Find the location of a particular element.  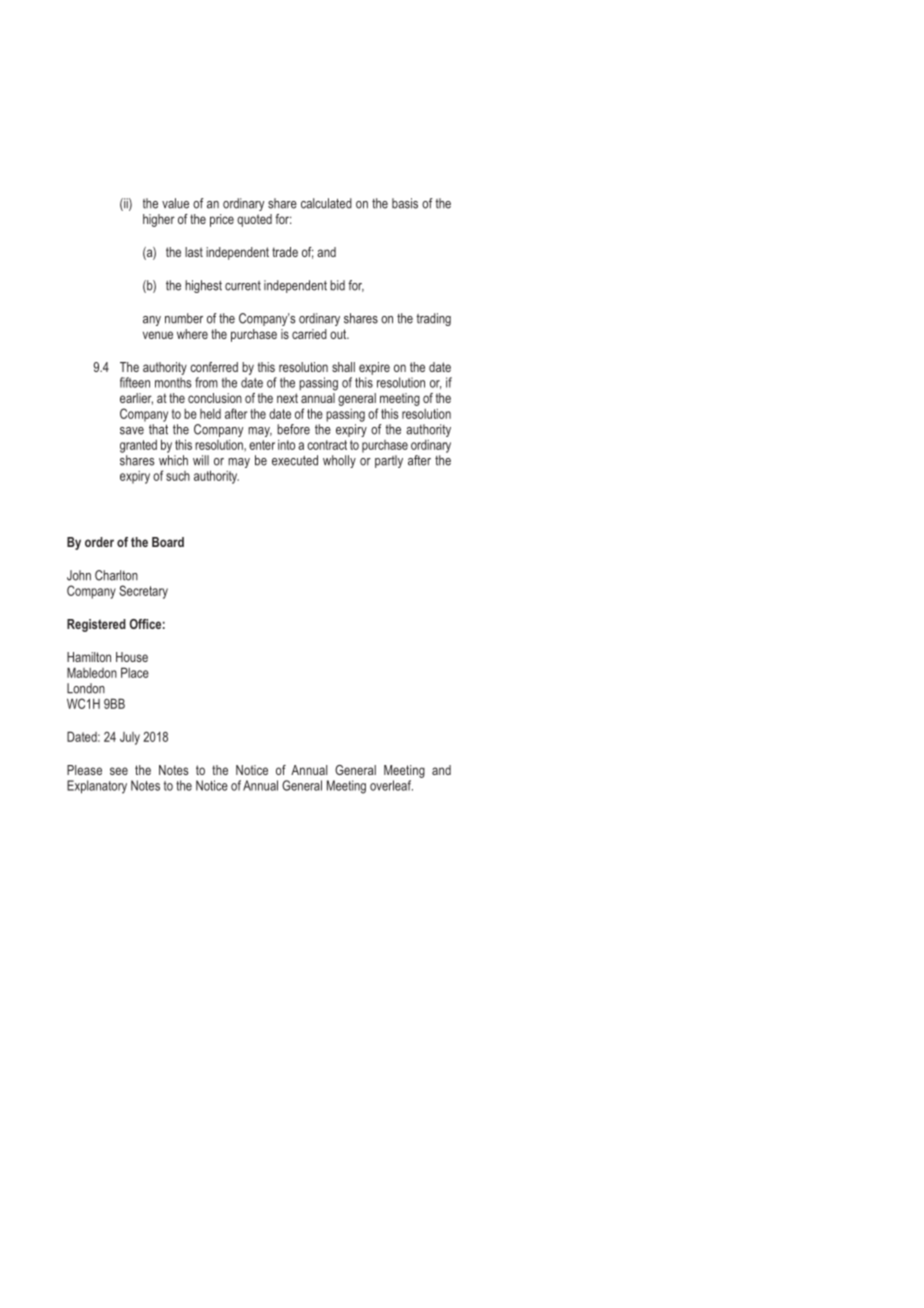

July is located at coordinates (130, 738).
